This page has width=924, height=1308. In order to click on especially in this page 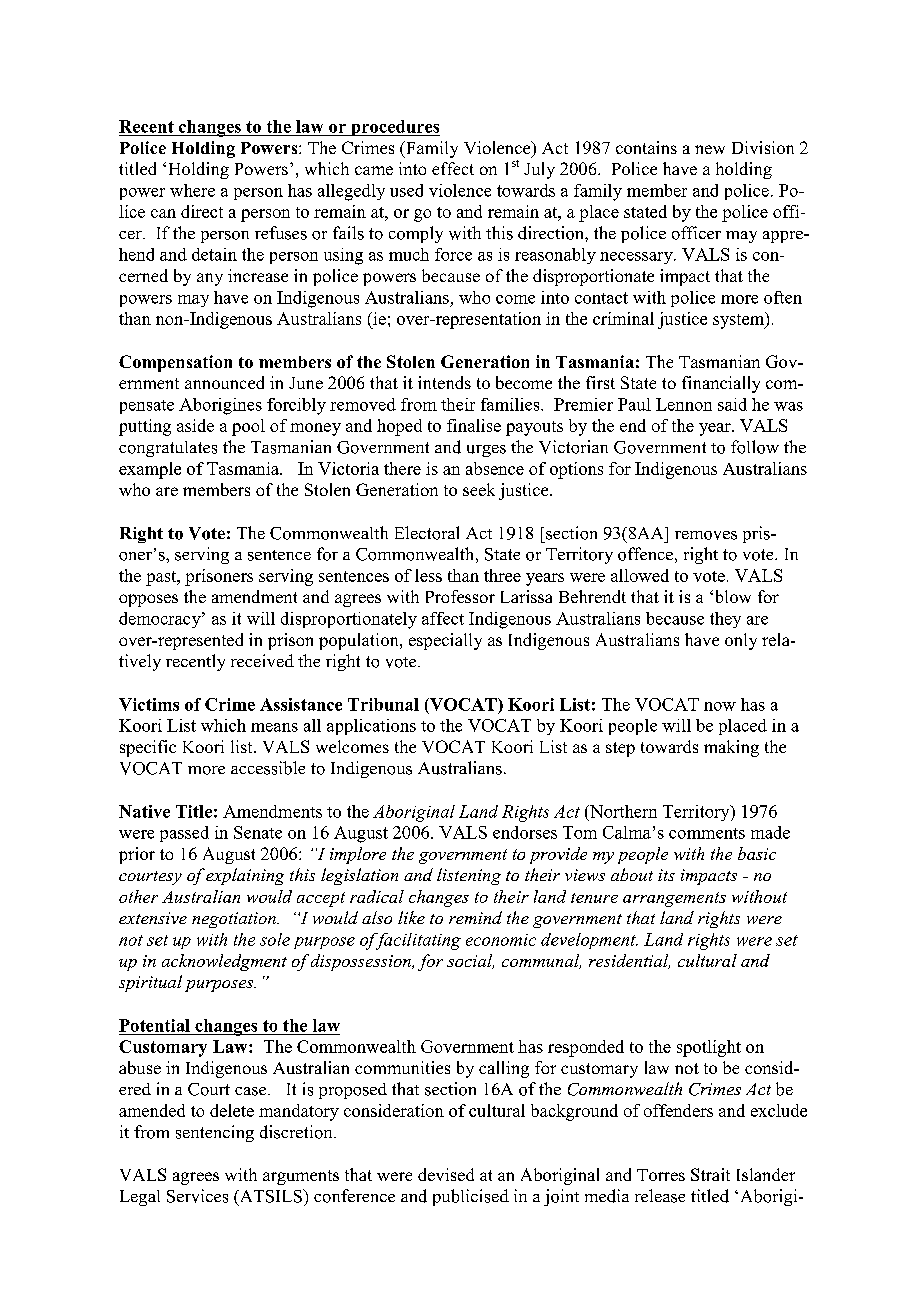, I will do `click(445, 641)`.
